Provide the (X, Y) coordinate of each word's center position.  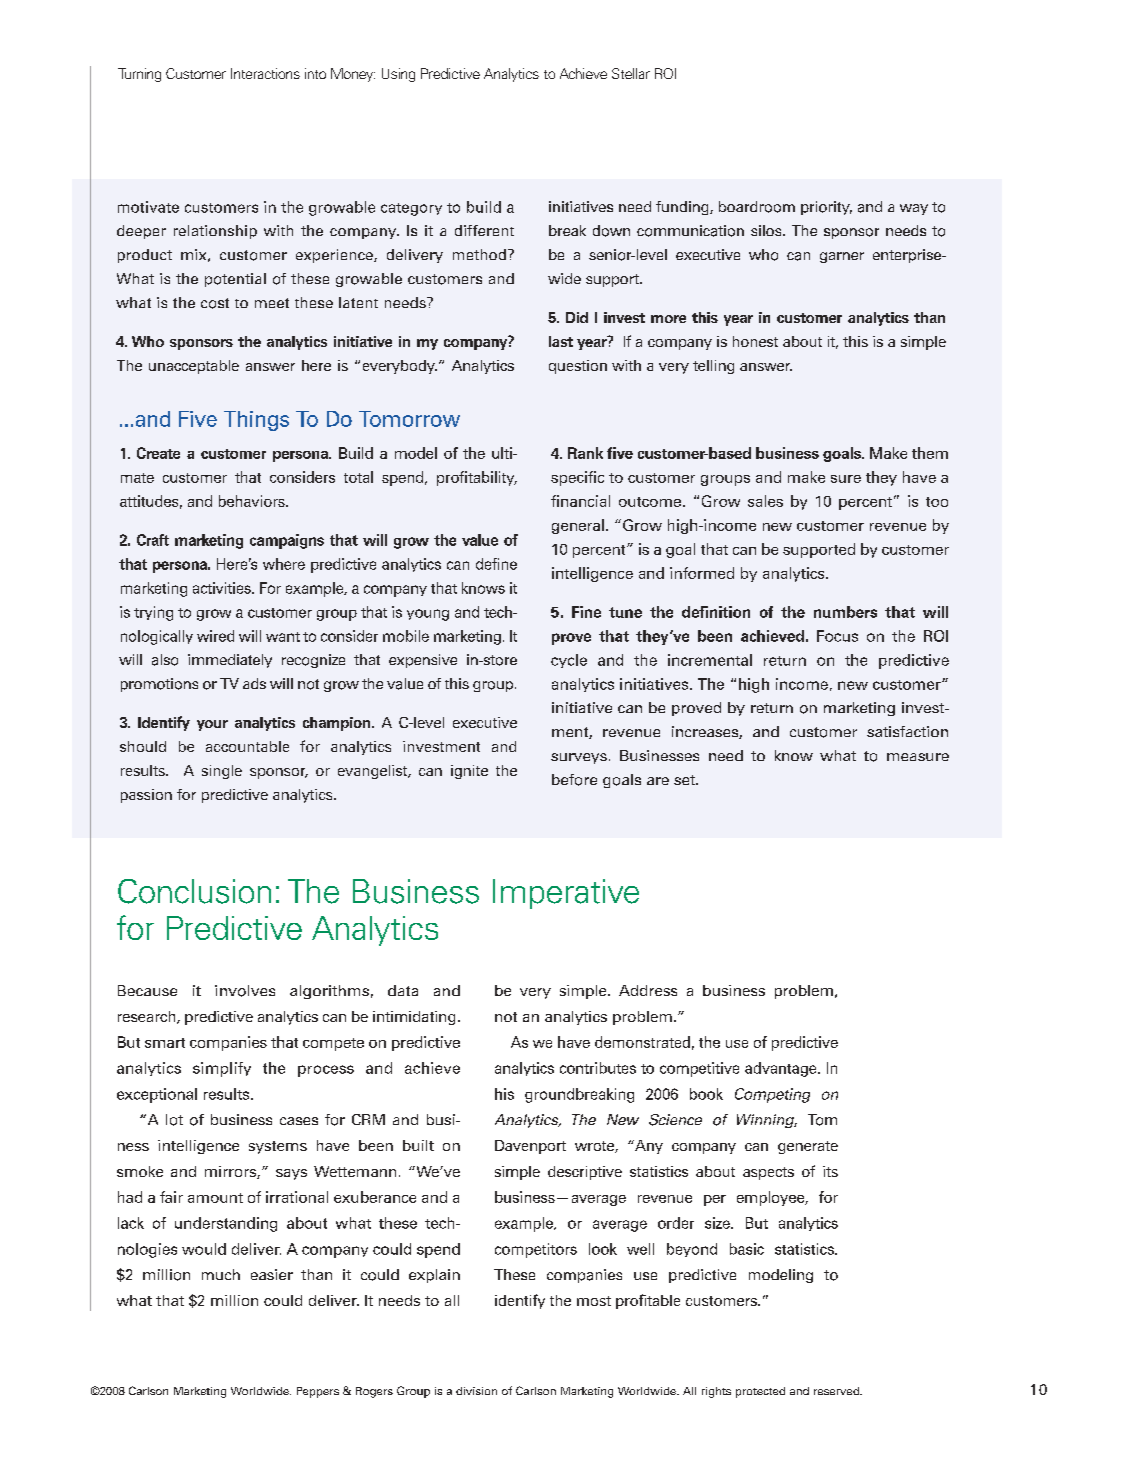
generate (808, 1147)
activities (223, 588)
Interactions (265, 73)
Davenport (530, 1147)
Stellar (631, 73)
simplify (222, 1069)
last (561, 341)
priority (826, 208)
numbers (845, 612)
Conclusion (194, 891)
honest (755, 341)
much (221, 1274)
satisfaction (907, 731)
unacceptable (194, 367)
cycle (569, 661)
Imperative (566, 894)
